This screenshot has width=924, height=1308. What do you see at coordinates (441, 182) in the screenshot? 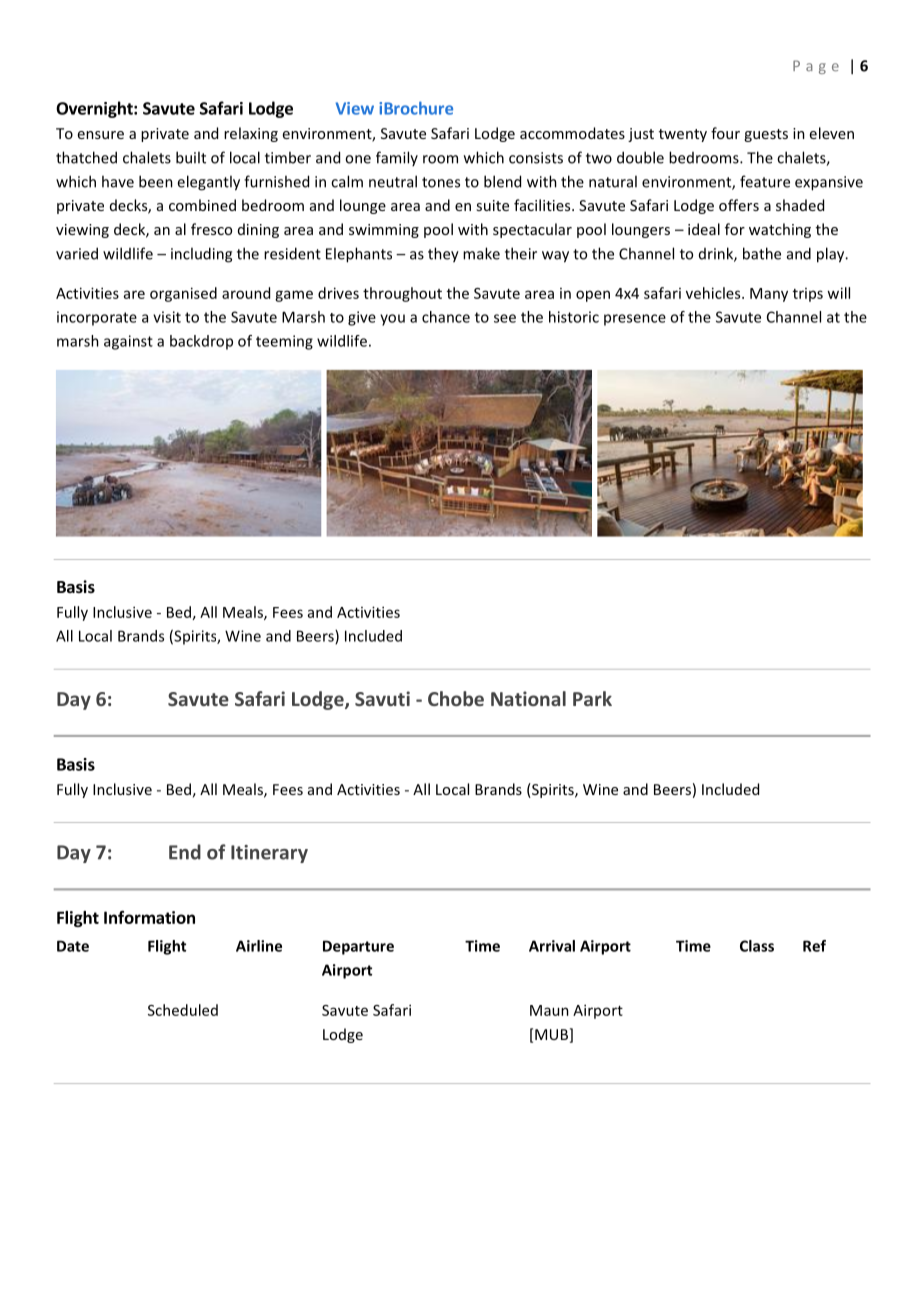
I see `tones` at bounding box center [441, 182].
